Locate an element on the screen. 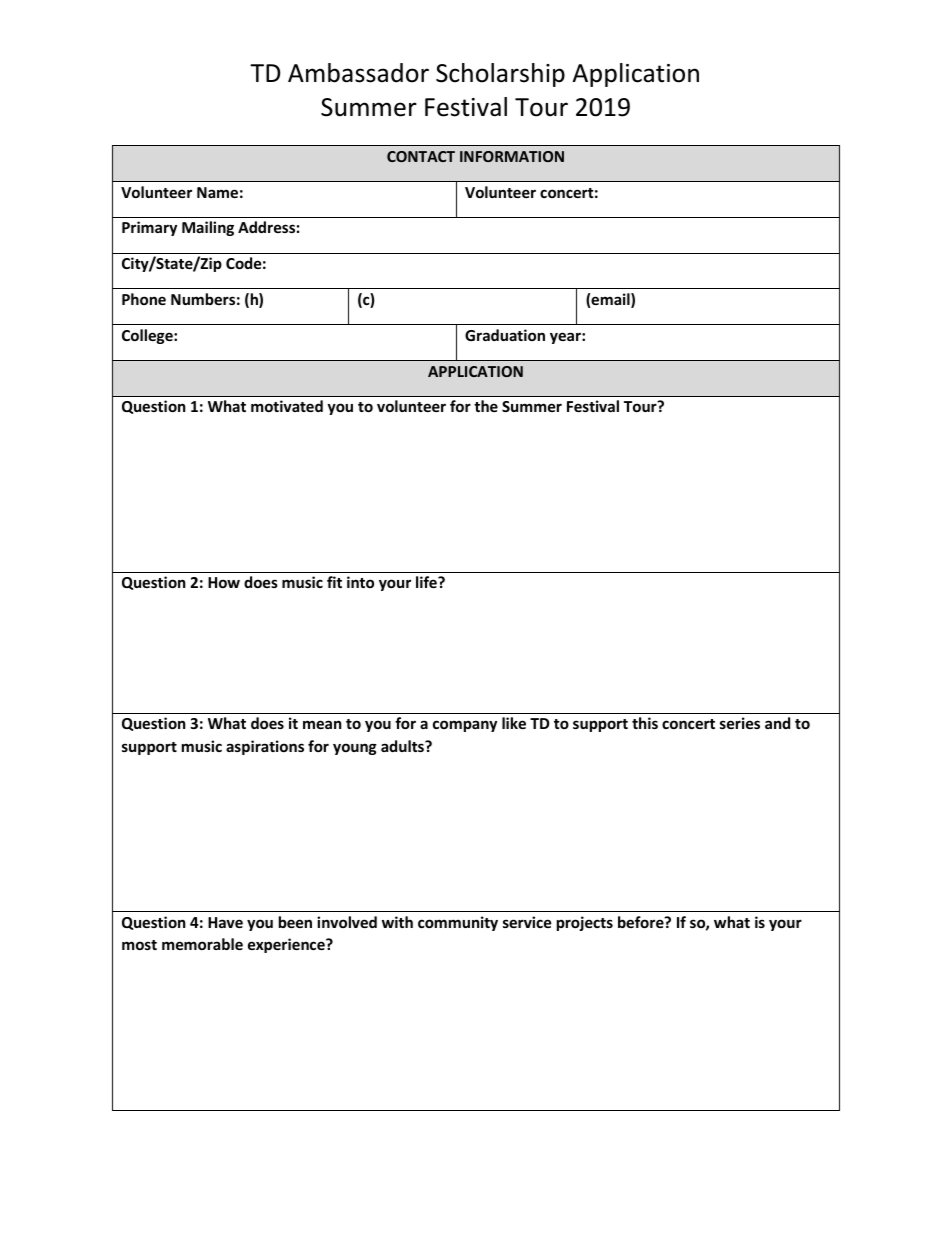  INFORMATION is located at coordinates (512, 156).
